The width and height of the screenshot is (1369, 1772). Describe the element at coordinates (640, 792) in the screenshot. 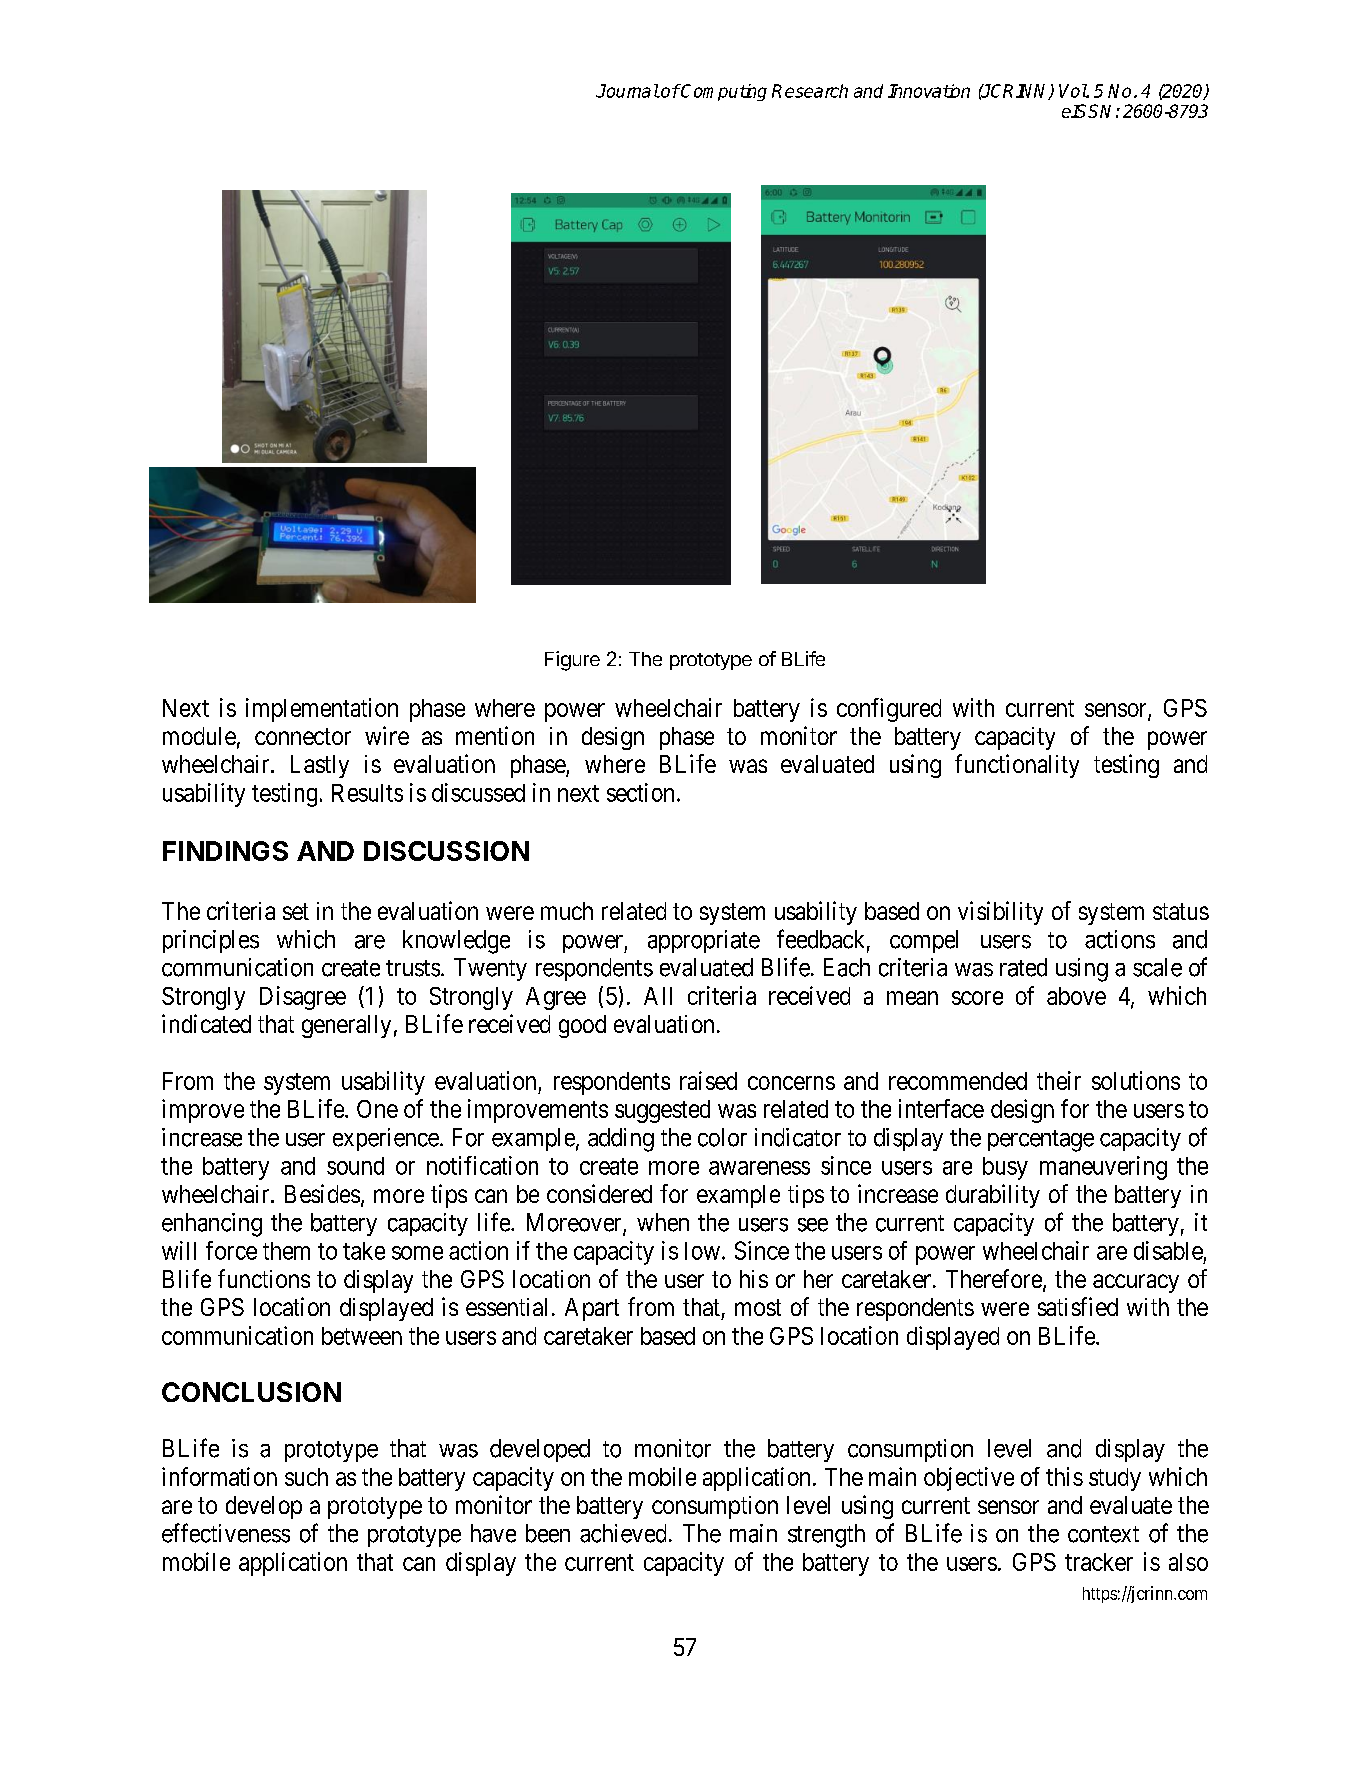

I see `section` at that location.
